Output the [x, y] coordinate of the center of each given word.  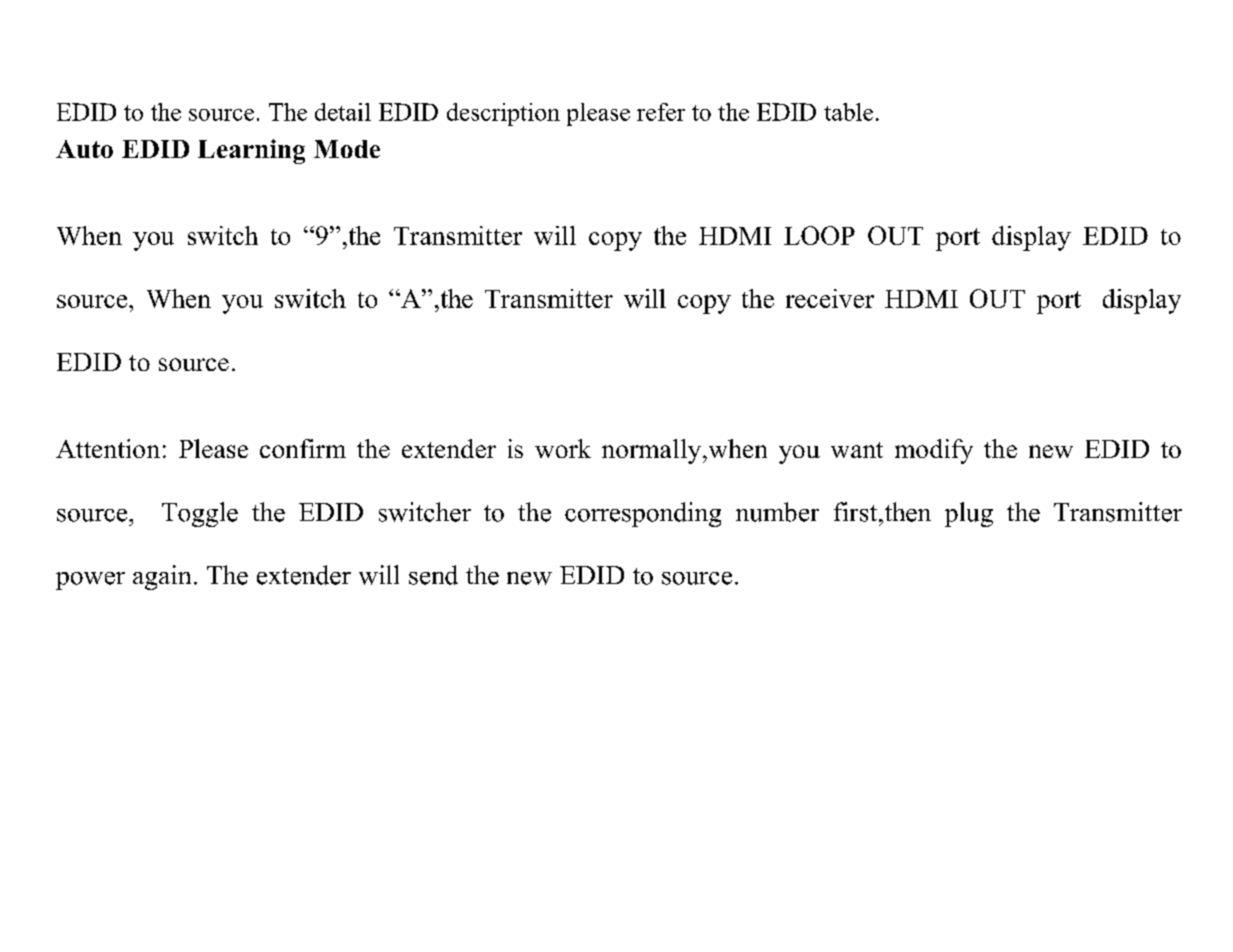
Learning [251, 151]
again [162, 577]
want [857, 450]
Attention [108, 448]
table [848, 112]
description [503, 114]
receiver [830, 298]
